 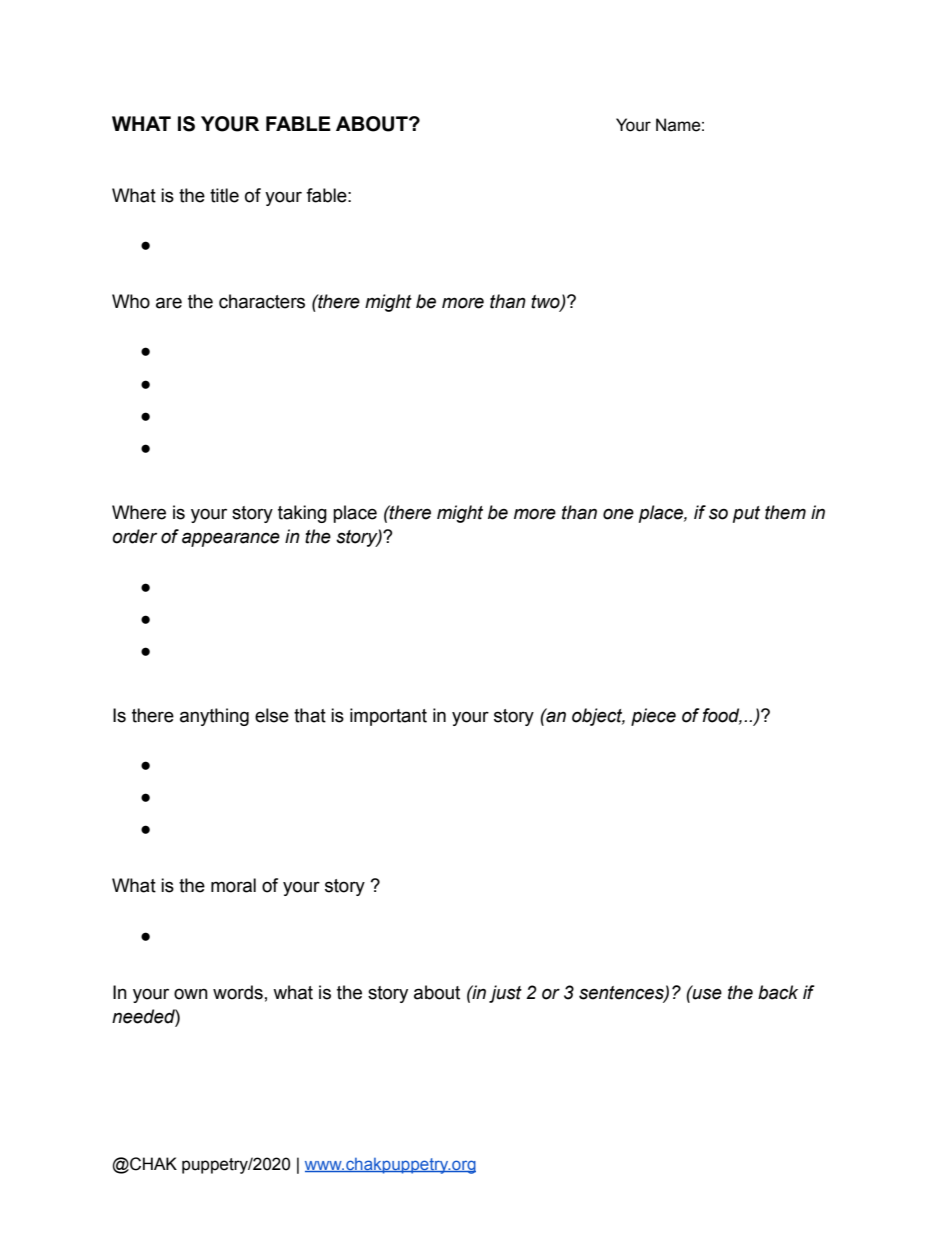 I want to click on put, so click(x=746, y=514).
